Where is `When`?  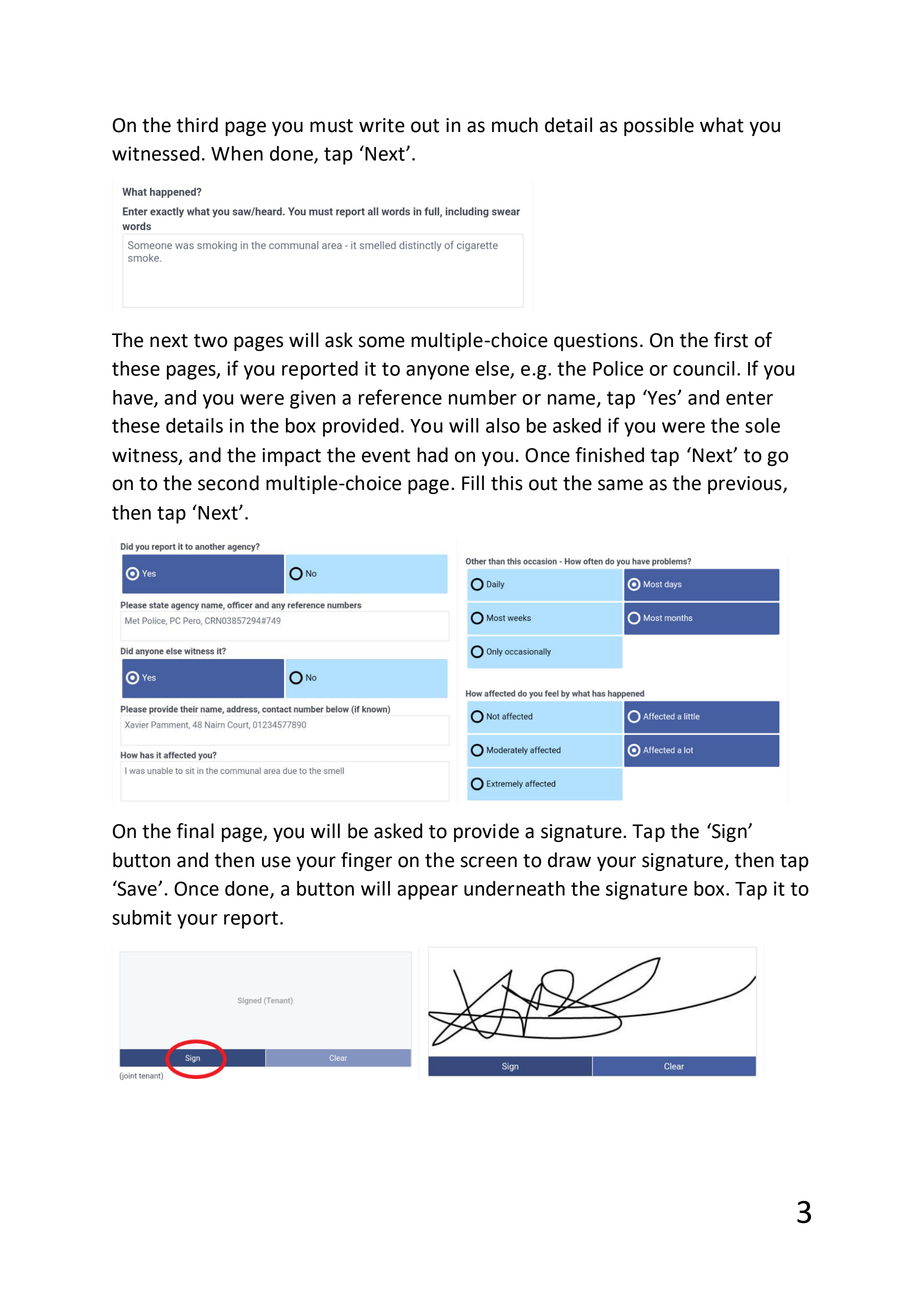
When is located at coordinates (237, 153).
